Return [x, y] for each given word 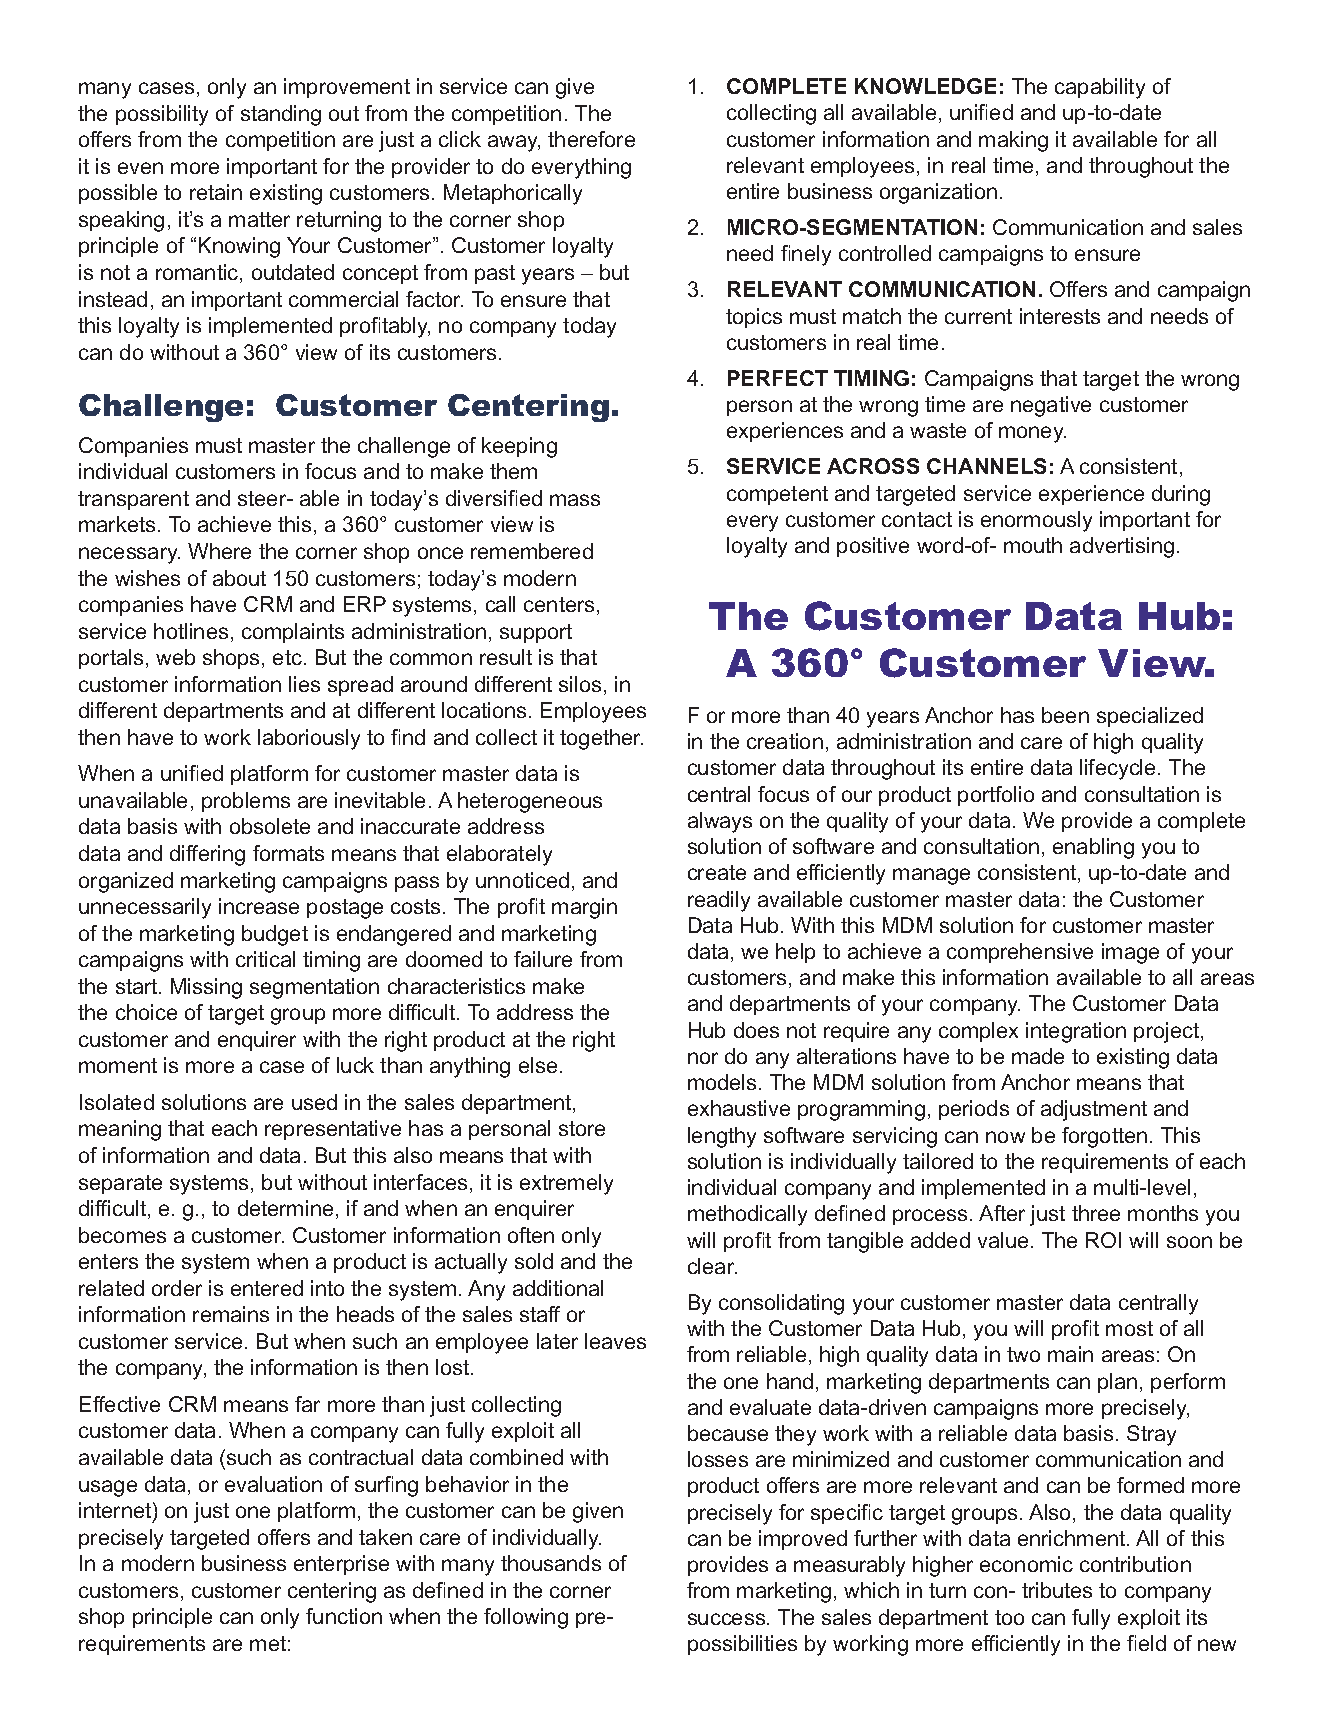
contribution [1135, 1564]
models [722, 1082]
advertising [1122, 547]
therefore [591, 139]
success [728, 1619]
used [314, 1102]
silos [580, 684]
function [344, 1616]
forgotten [1104, 1137]
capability [1100, 88]
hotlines [191, 631]
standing [281, 115]
